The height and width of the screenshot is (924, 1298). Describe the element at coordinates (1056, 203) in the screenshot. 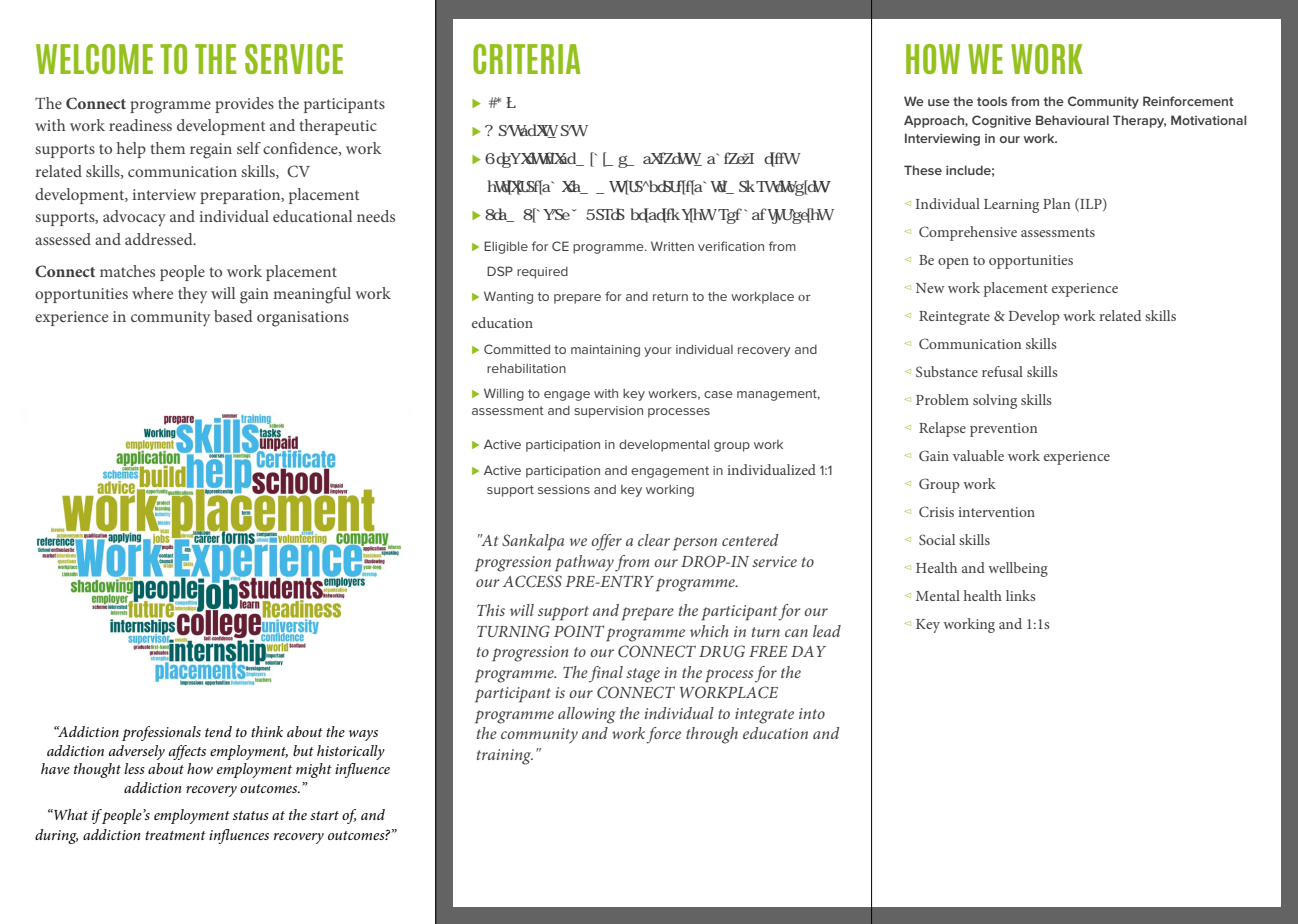

I see `Plan` at that location.
